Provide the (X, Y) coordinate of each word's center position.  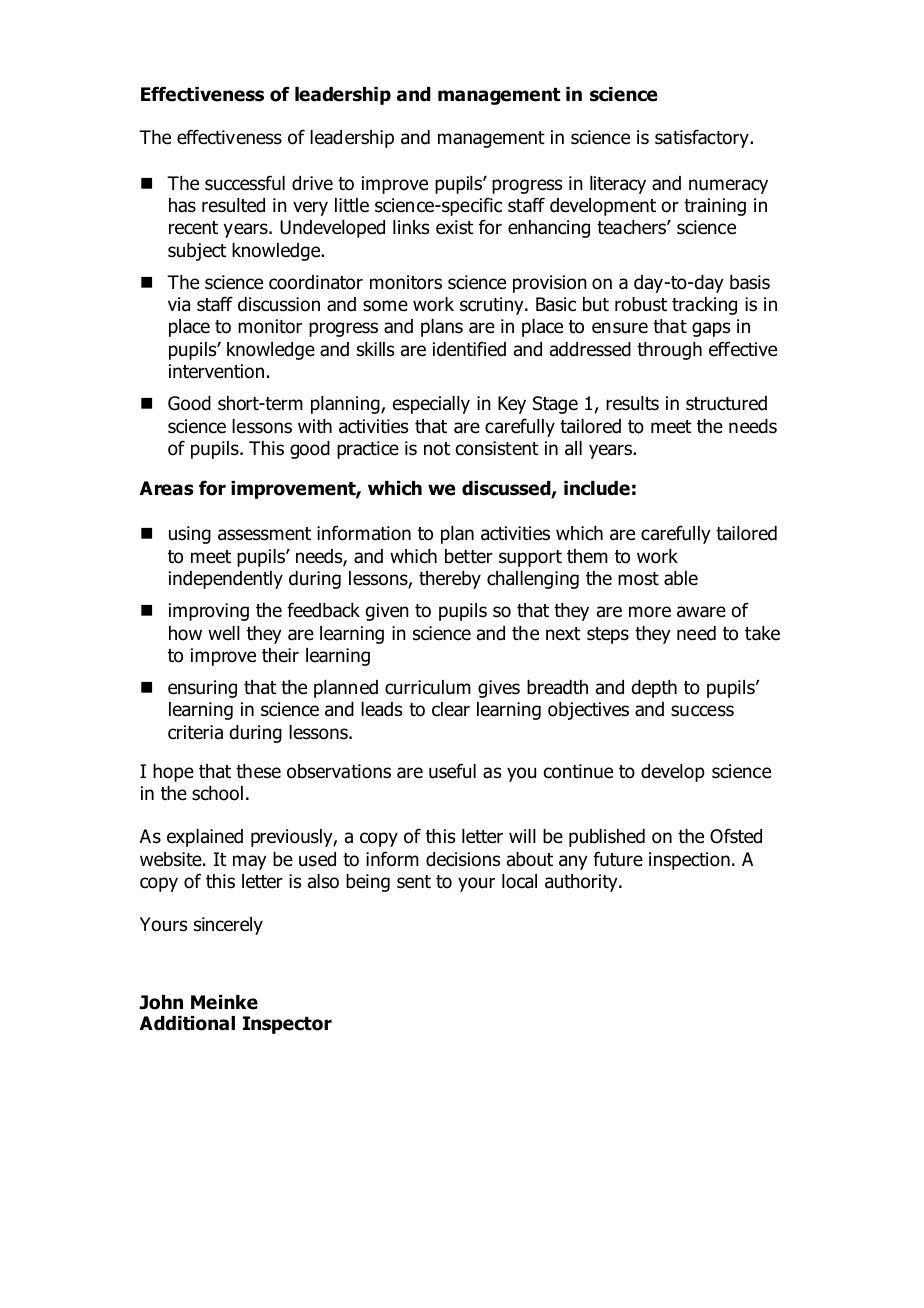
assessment (264, 534)
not (437, 449)
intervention (216, 371)
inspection (689, 861)
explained (205, 838)
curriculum (428, 687)
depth (654, 689)
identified (469, 349)
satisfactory (703, 138)
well (224, 633)
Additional (187, 1023)
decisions (463, 859)
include (597, 488)
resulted (233, 205)
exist (455, 227)
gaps (711, 329)
